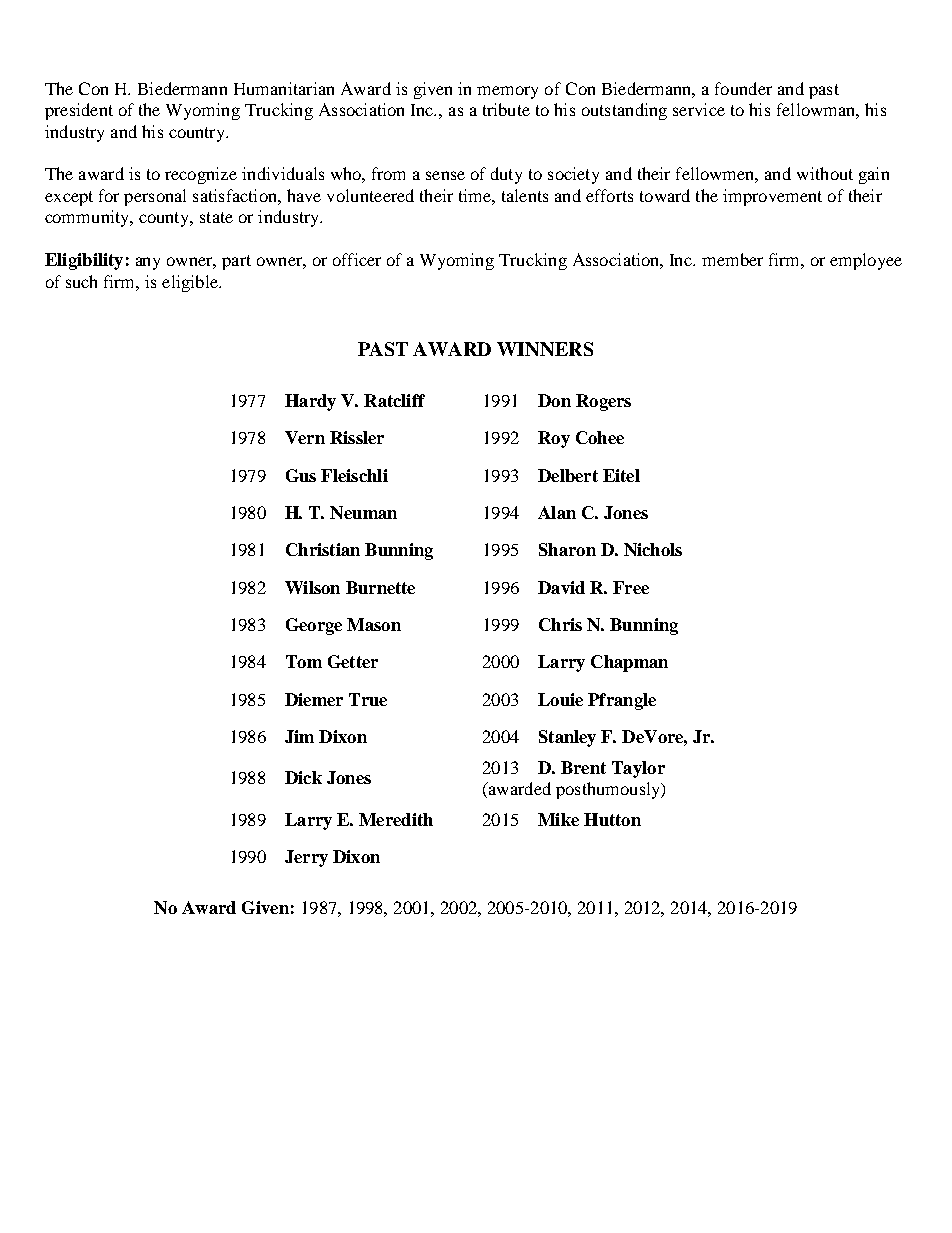 This screenshot has height=1233, width=952. I want to click on Wilson, so click(312, 587).
